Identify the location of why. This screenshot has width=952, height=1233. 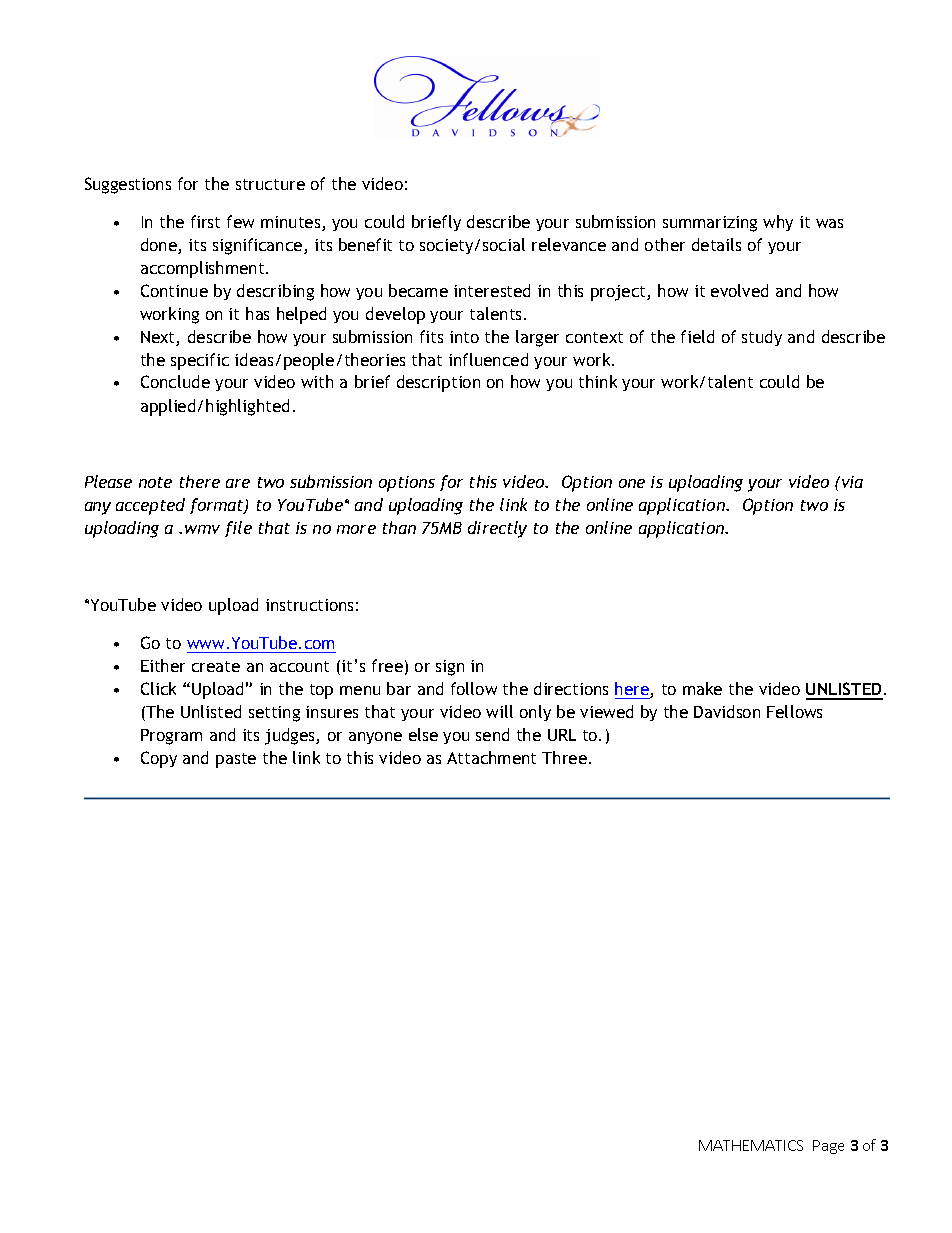
(778, 223).
